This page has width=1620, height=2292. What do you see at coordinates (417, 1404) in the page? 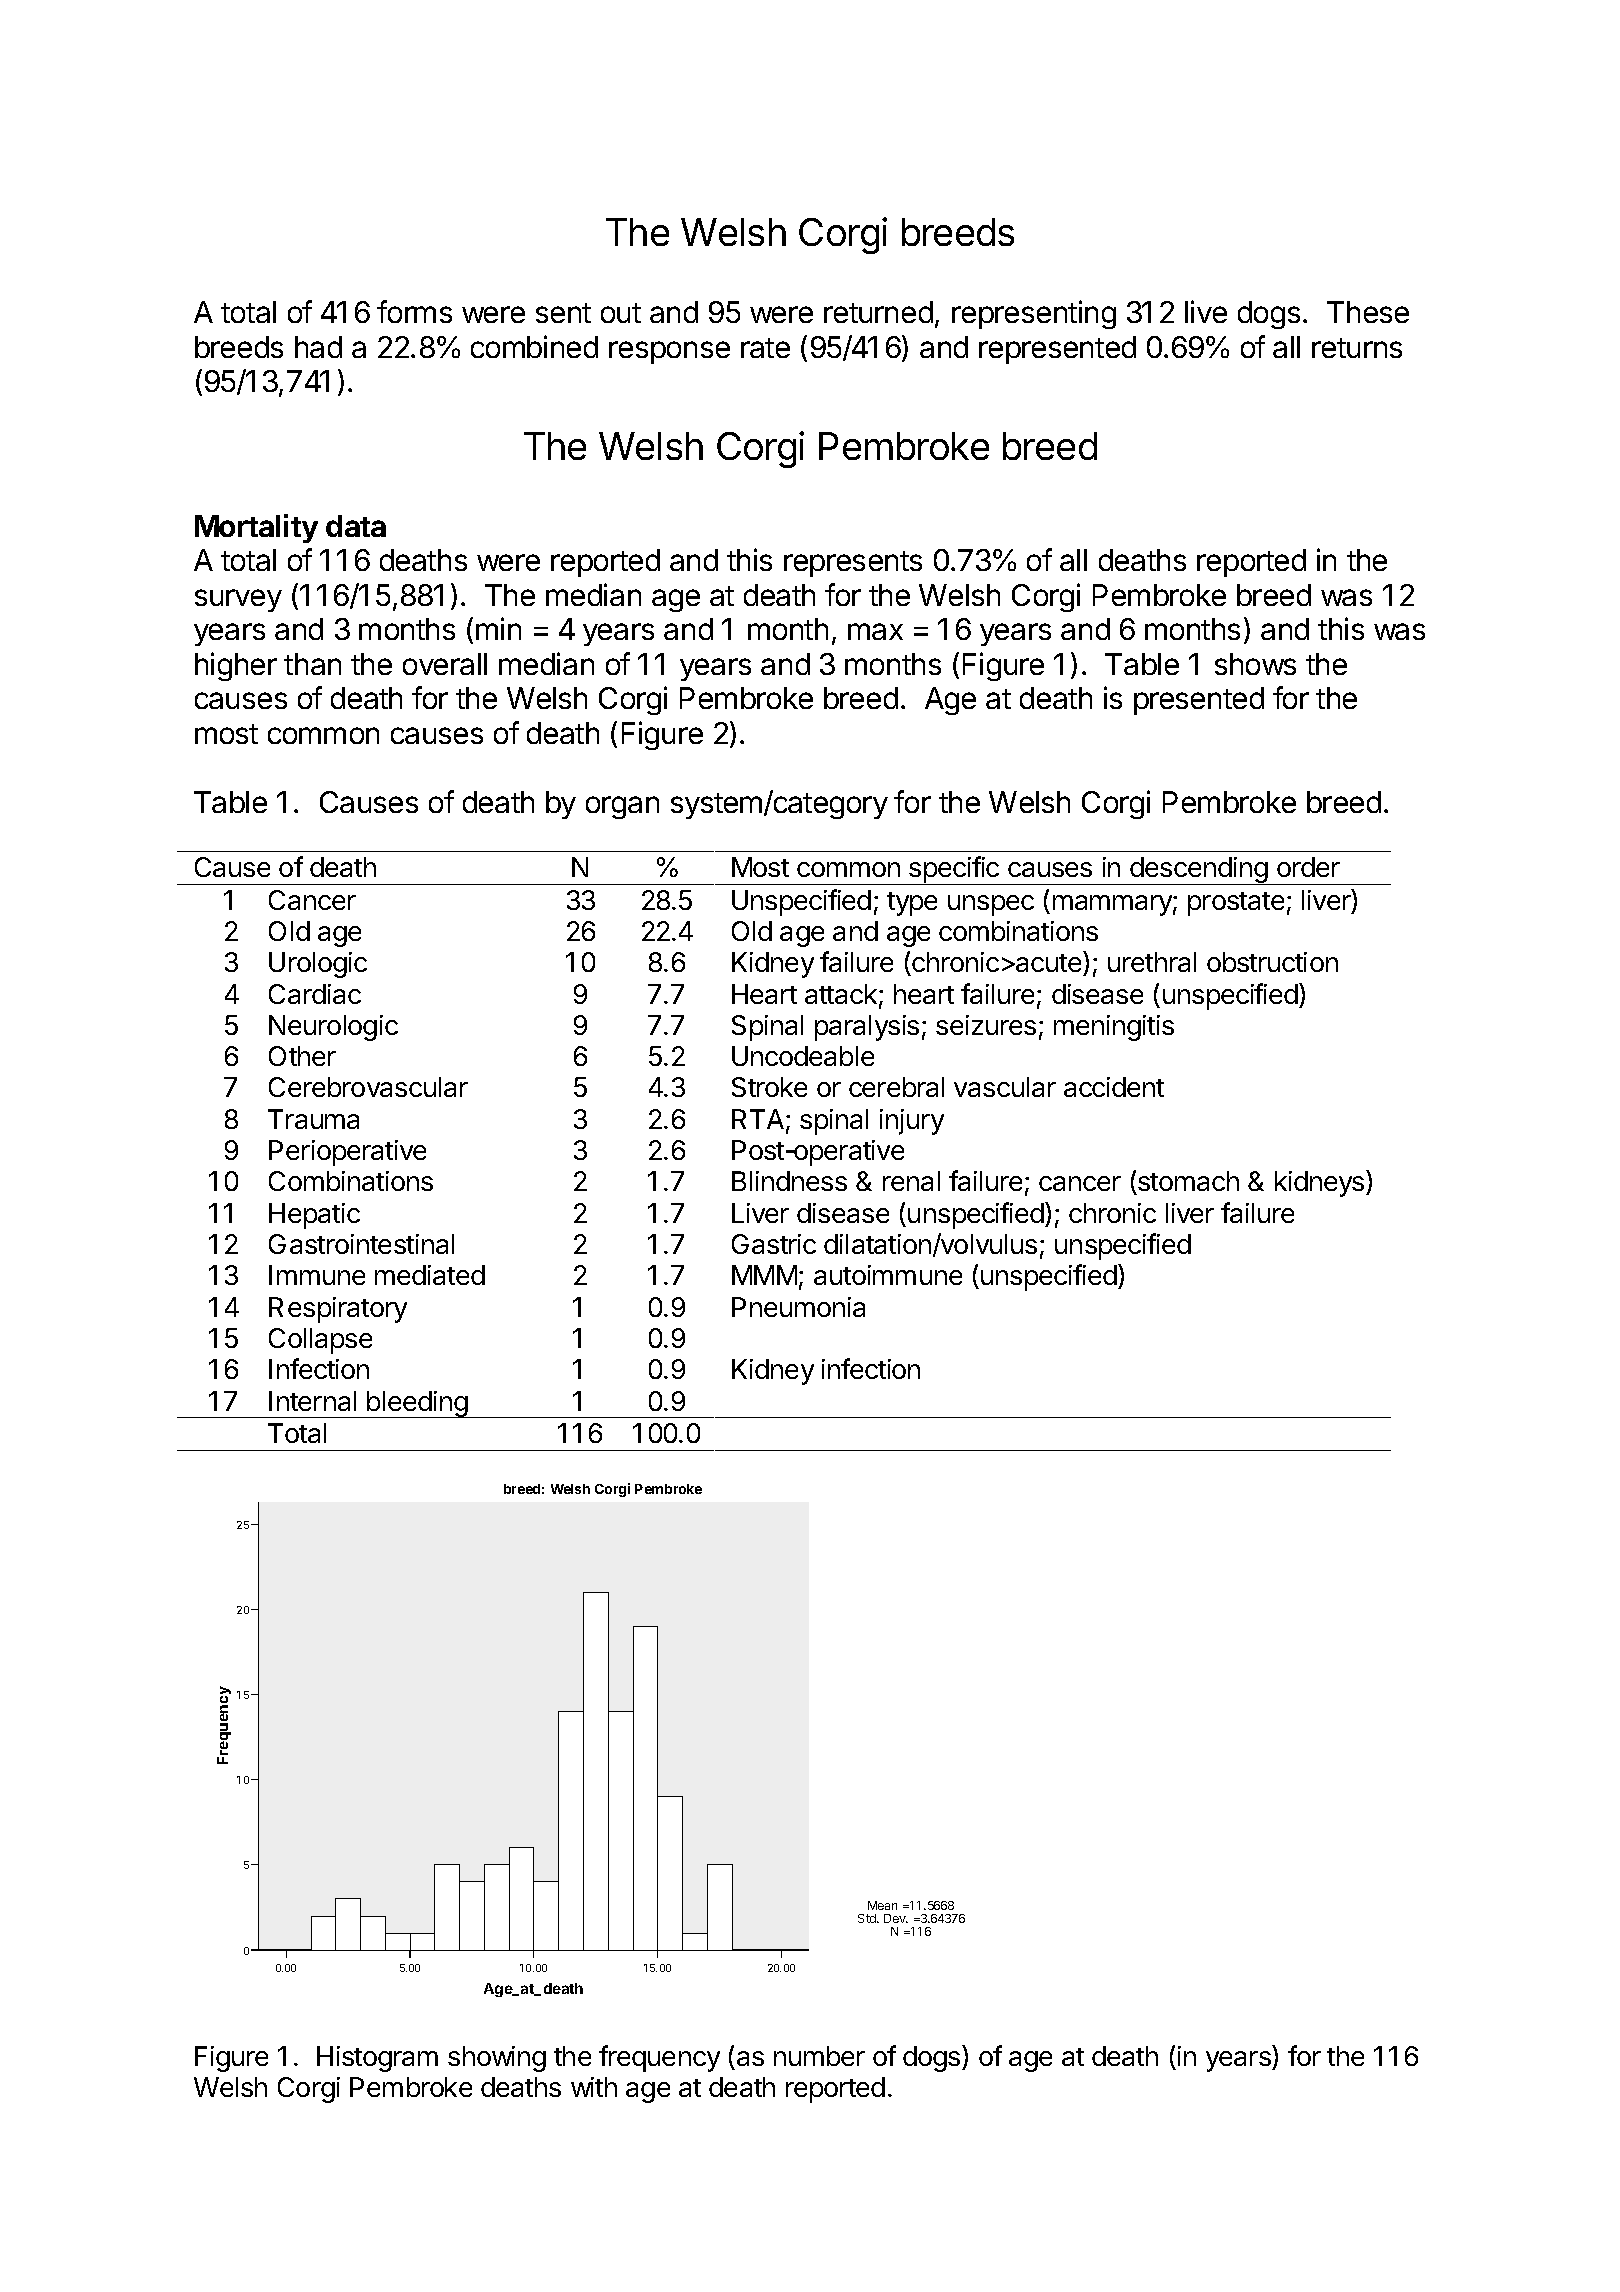
I see `bleeding` at bounding box center [417, 1404].
